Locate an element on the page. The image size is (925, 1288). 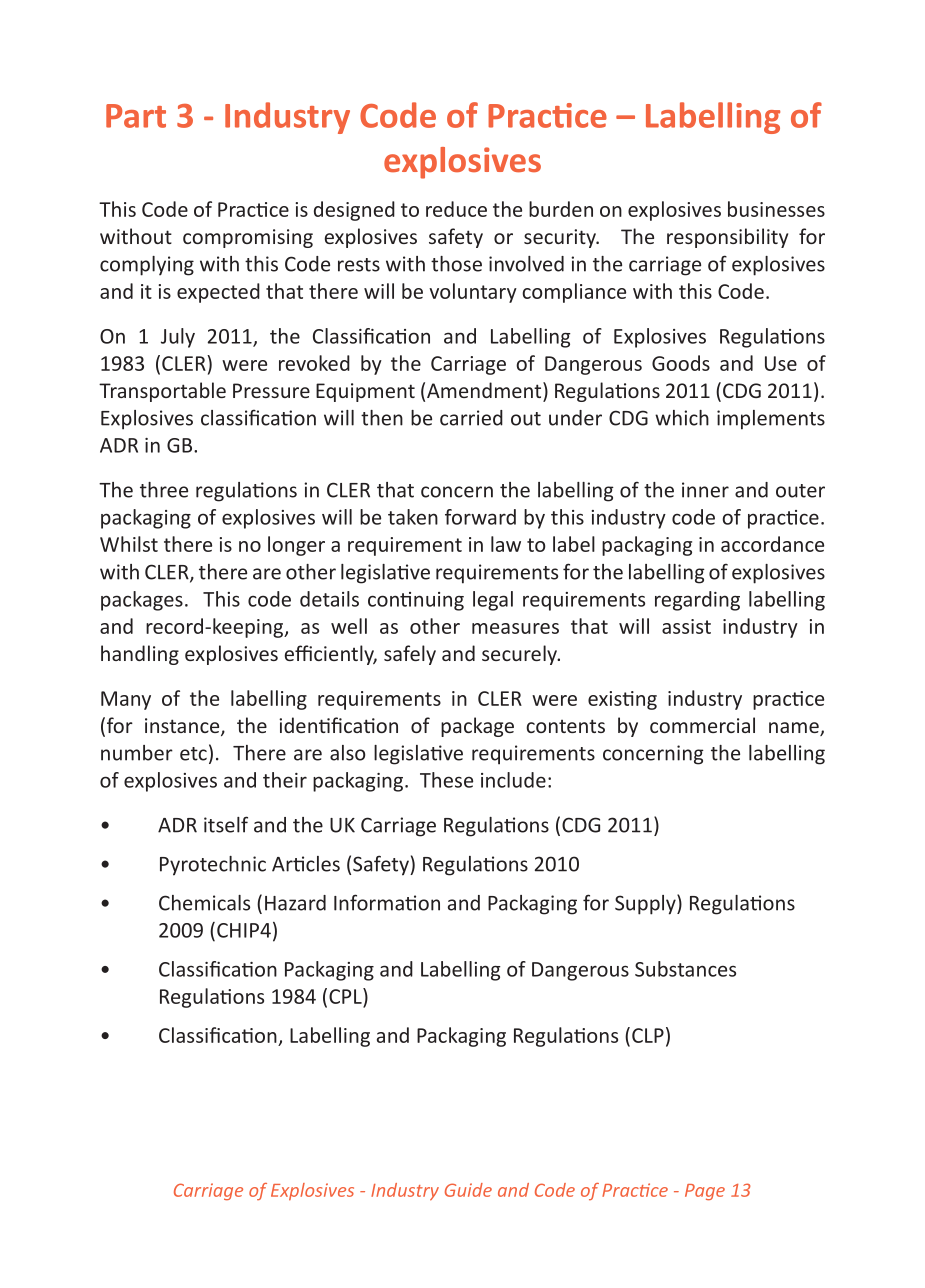
Chemicals is located at coordinates (204, 903).
